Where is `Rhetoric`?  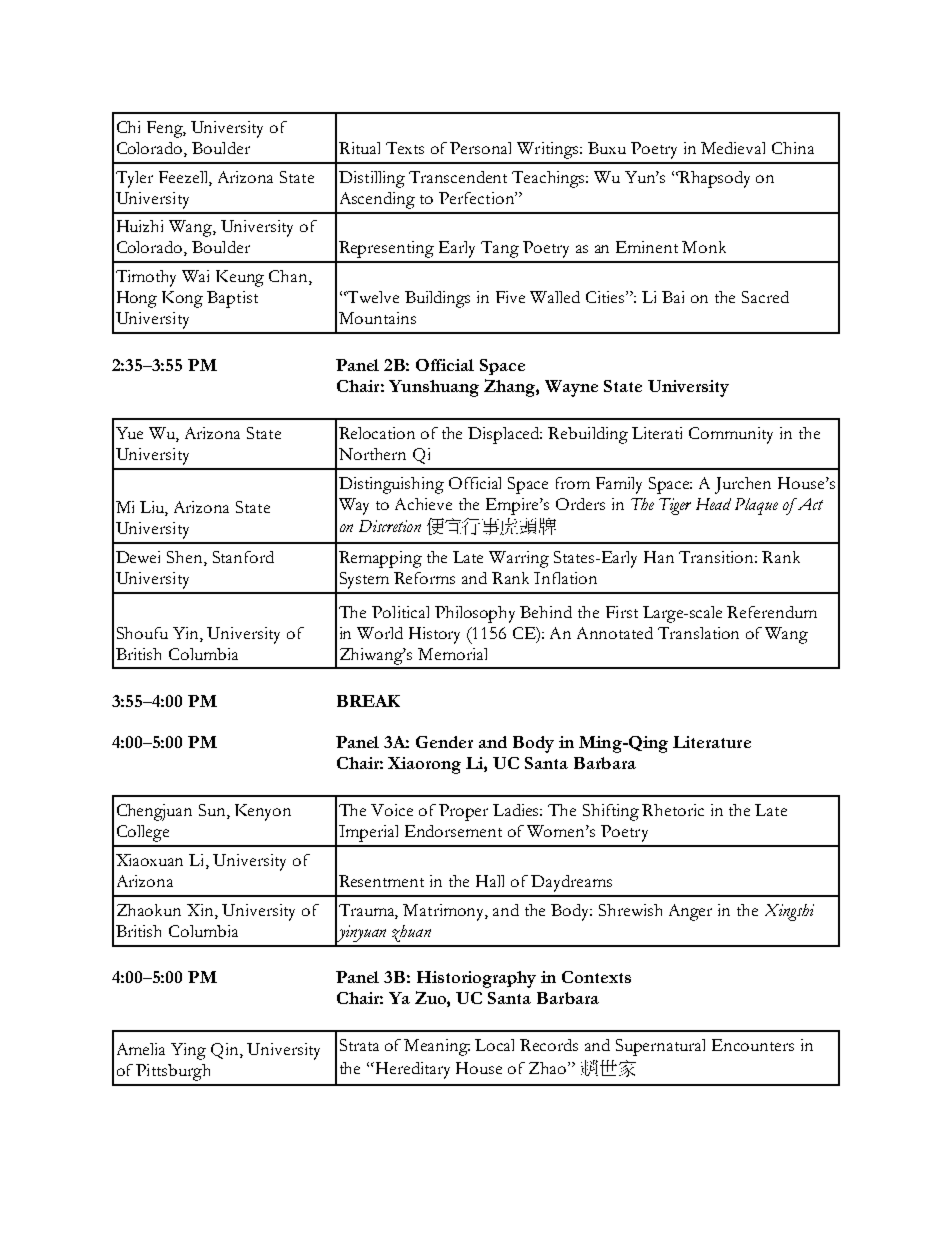
Rhetoric is located at coordinates (673, 810).
